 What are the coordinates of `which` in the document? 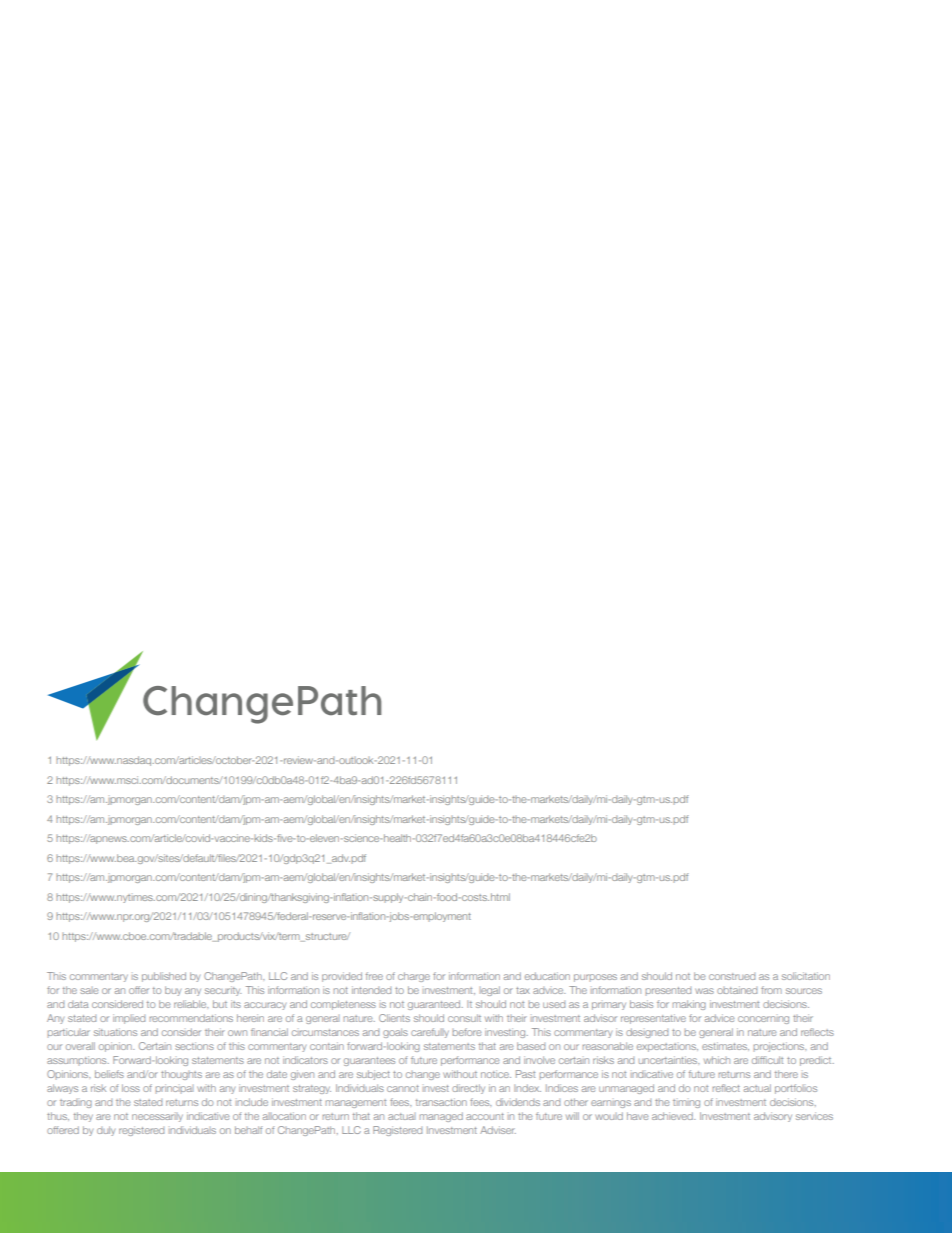 It's located at (717, 1060).
